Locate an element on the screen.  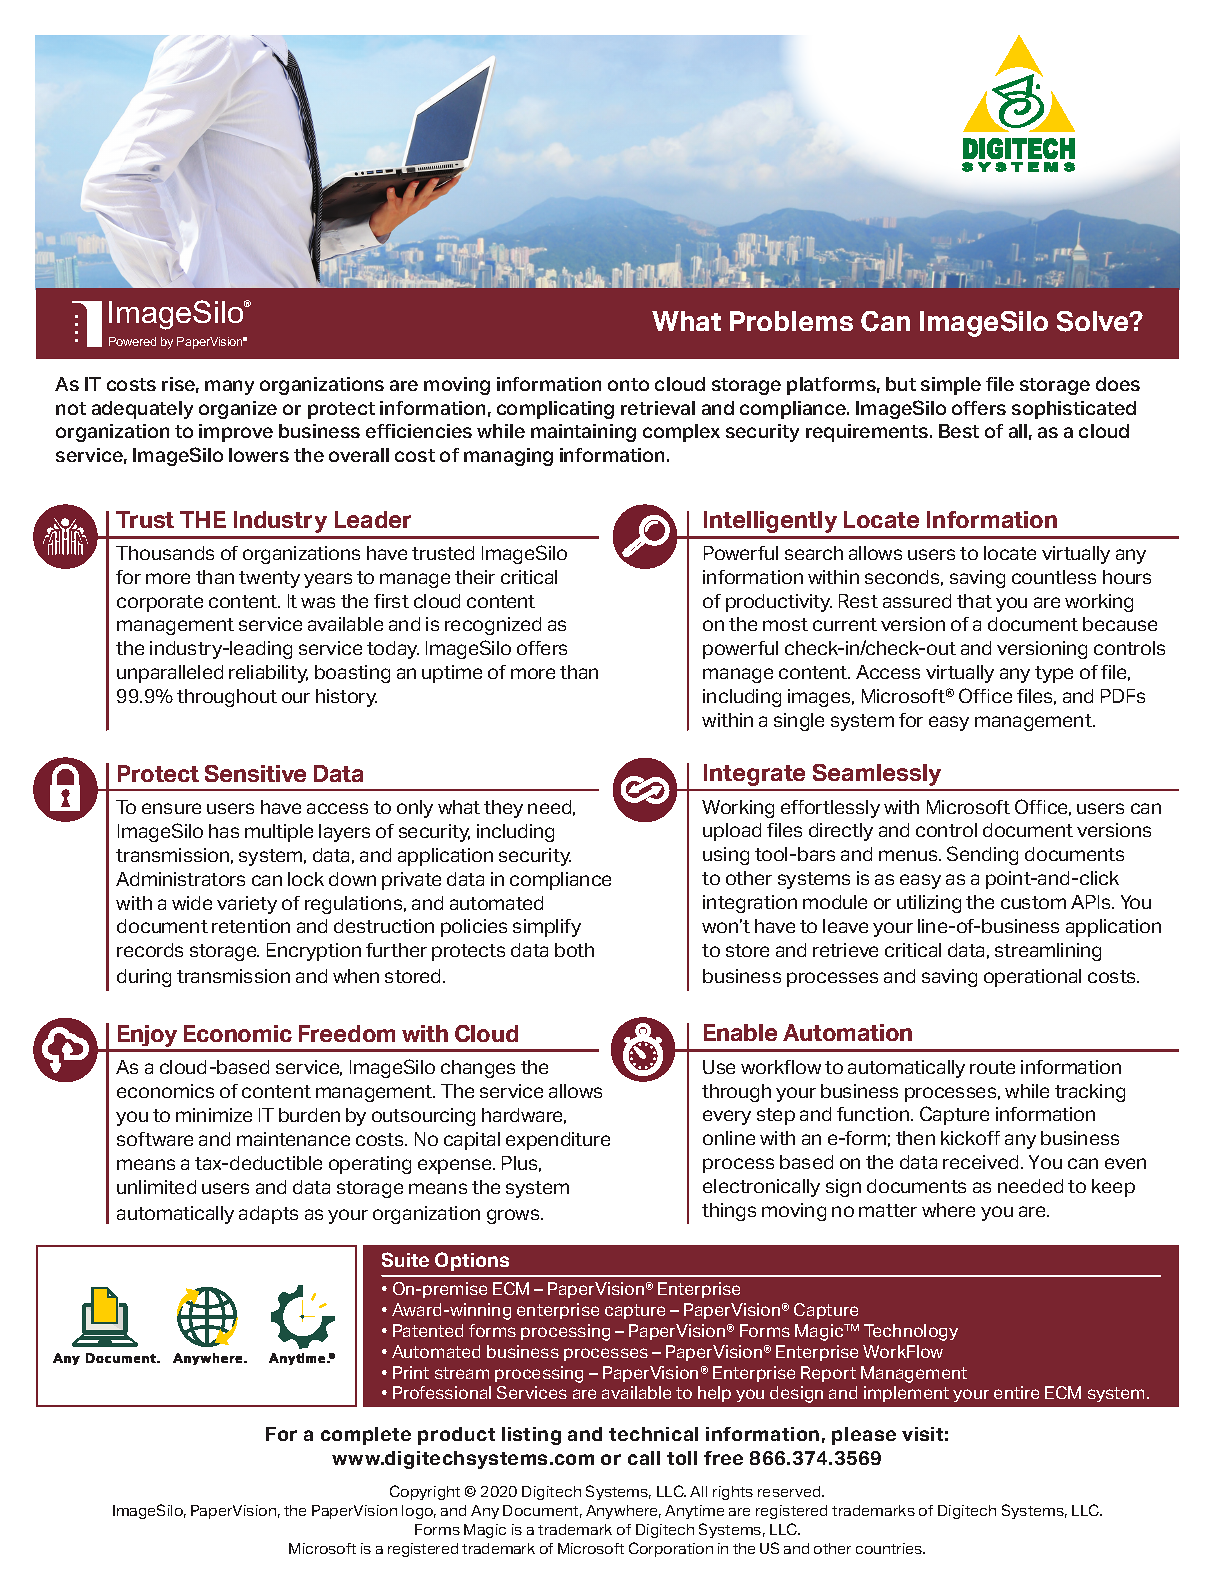
minimize is located at coordinates (214, 1115).
